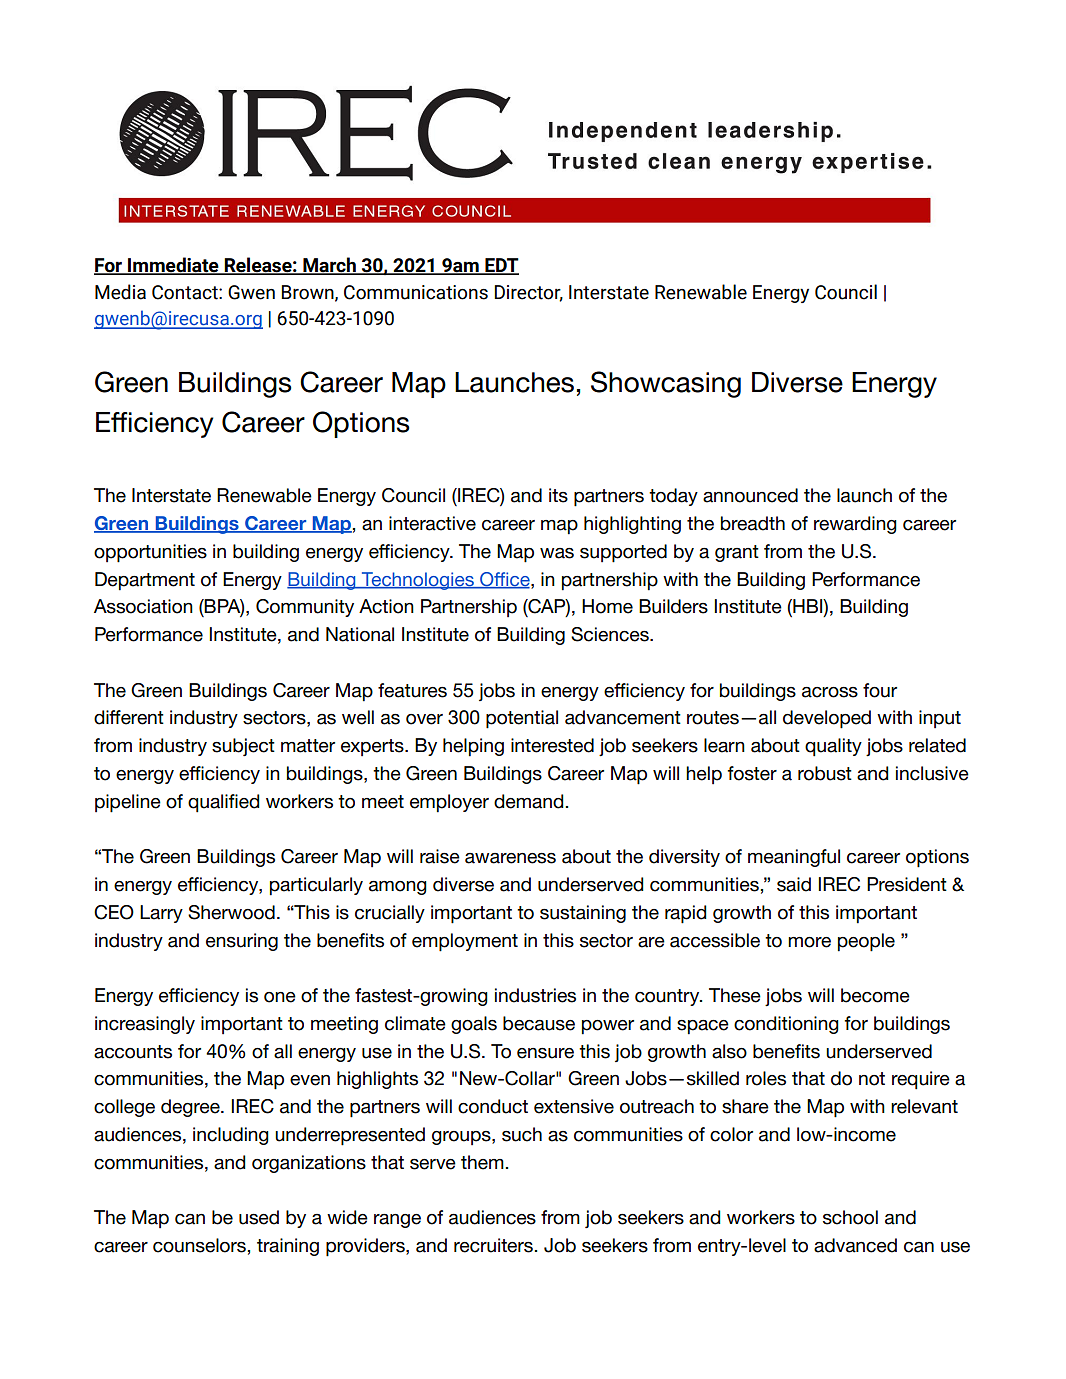 The image size is (1066, 1379). I want to click on because, so click(539, 1023).
